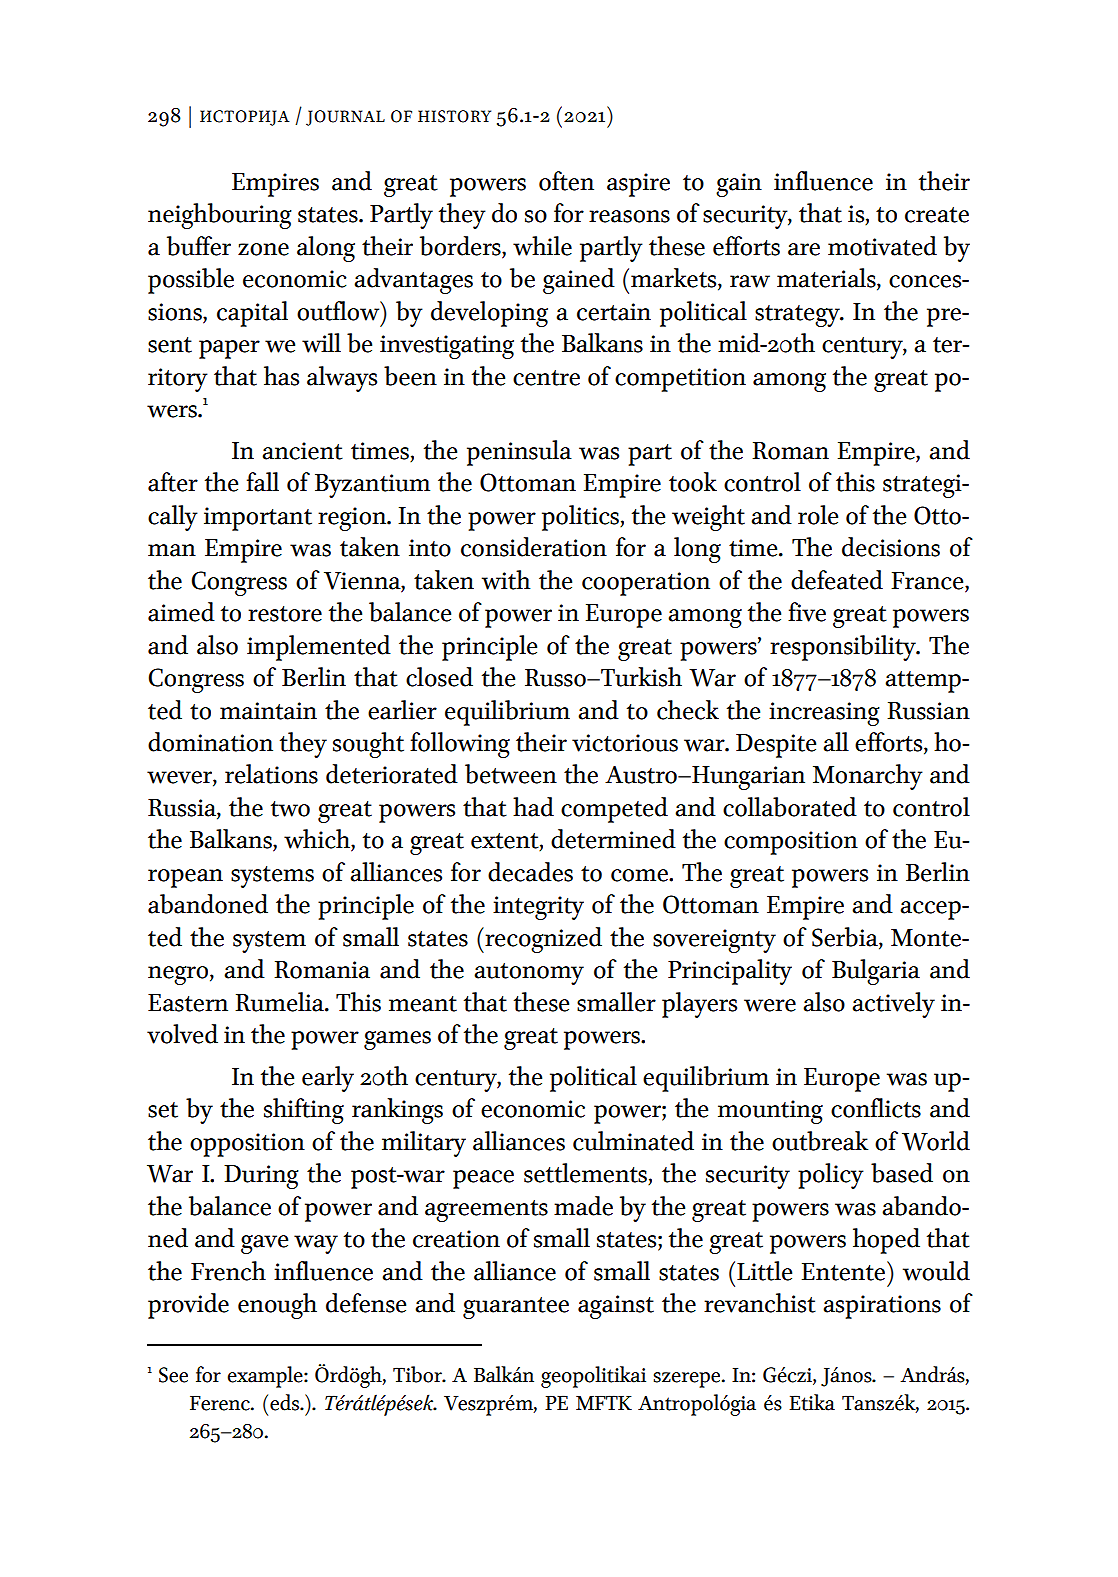 Image resolution: width=1118 pixels, height=1577 pixels. I want to click on neighbouring, so click(220, 216).
